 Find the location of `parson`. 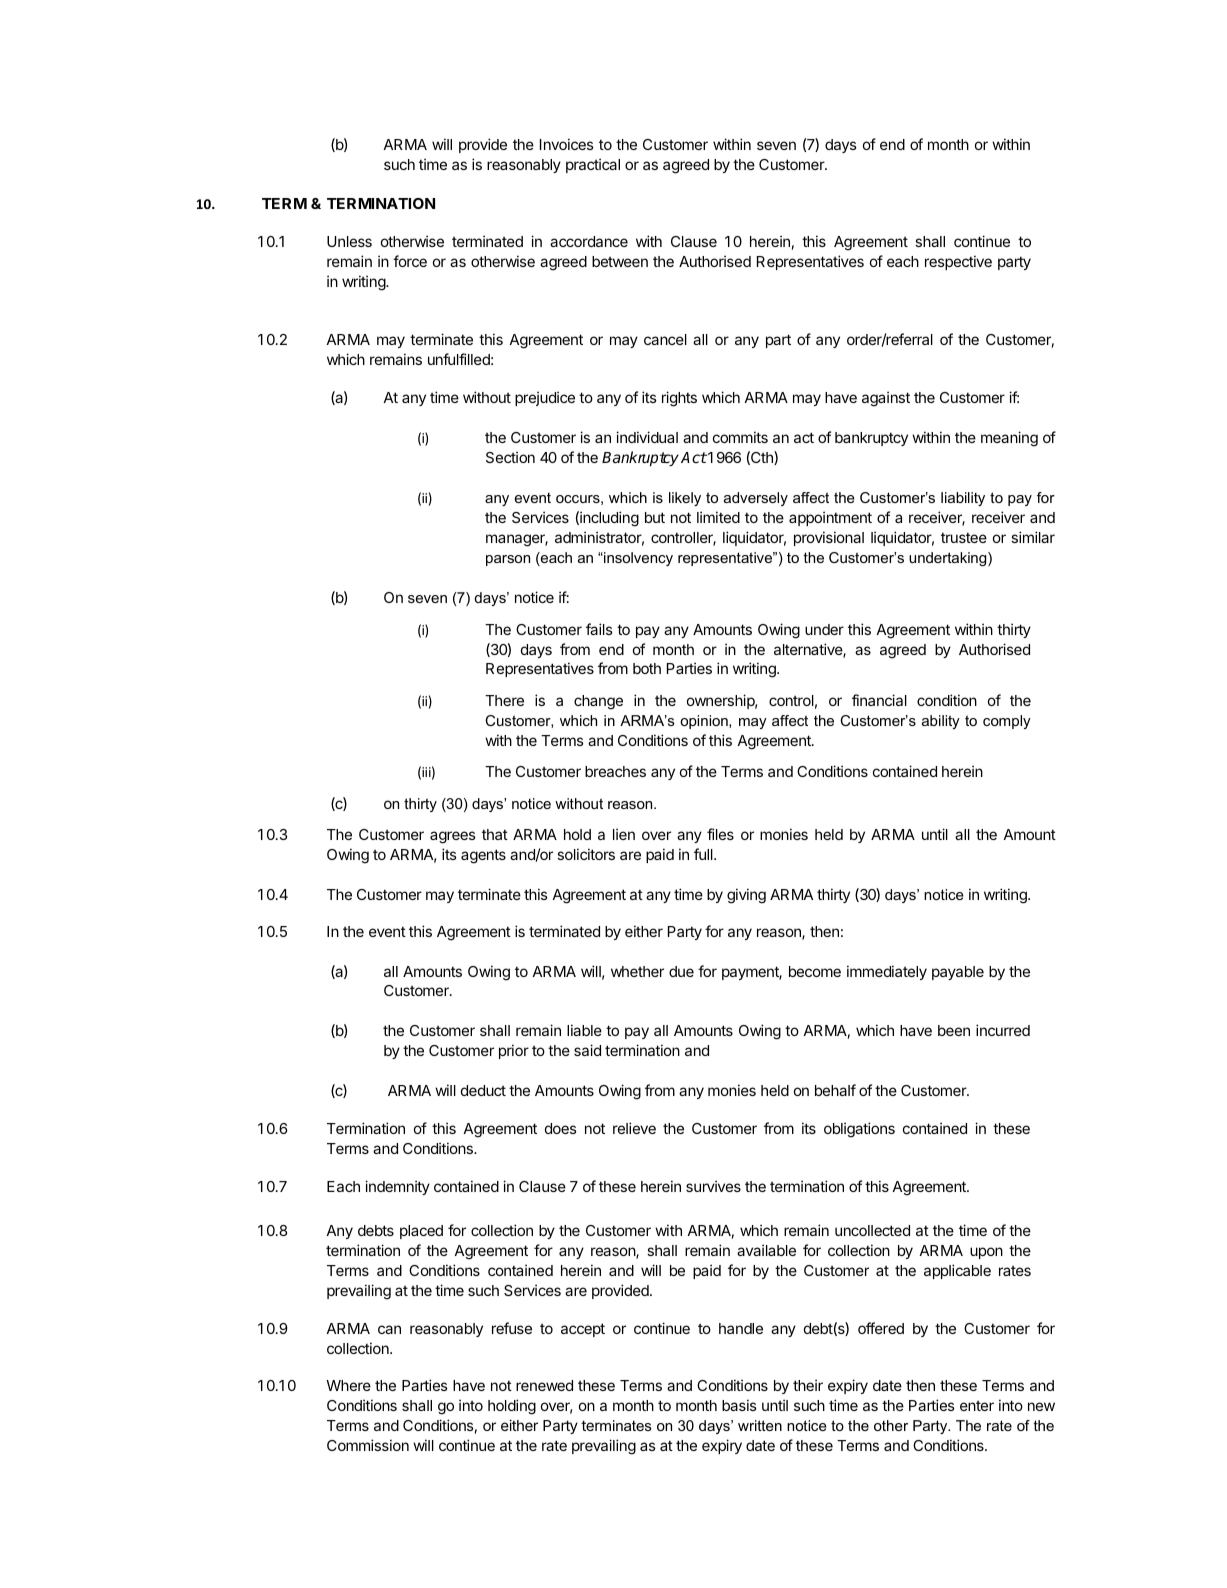

parson is located at coordinates (508, 560).
